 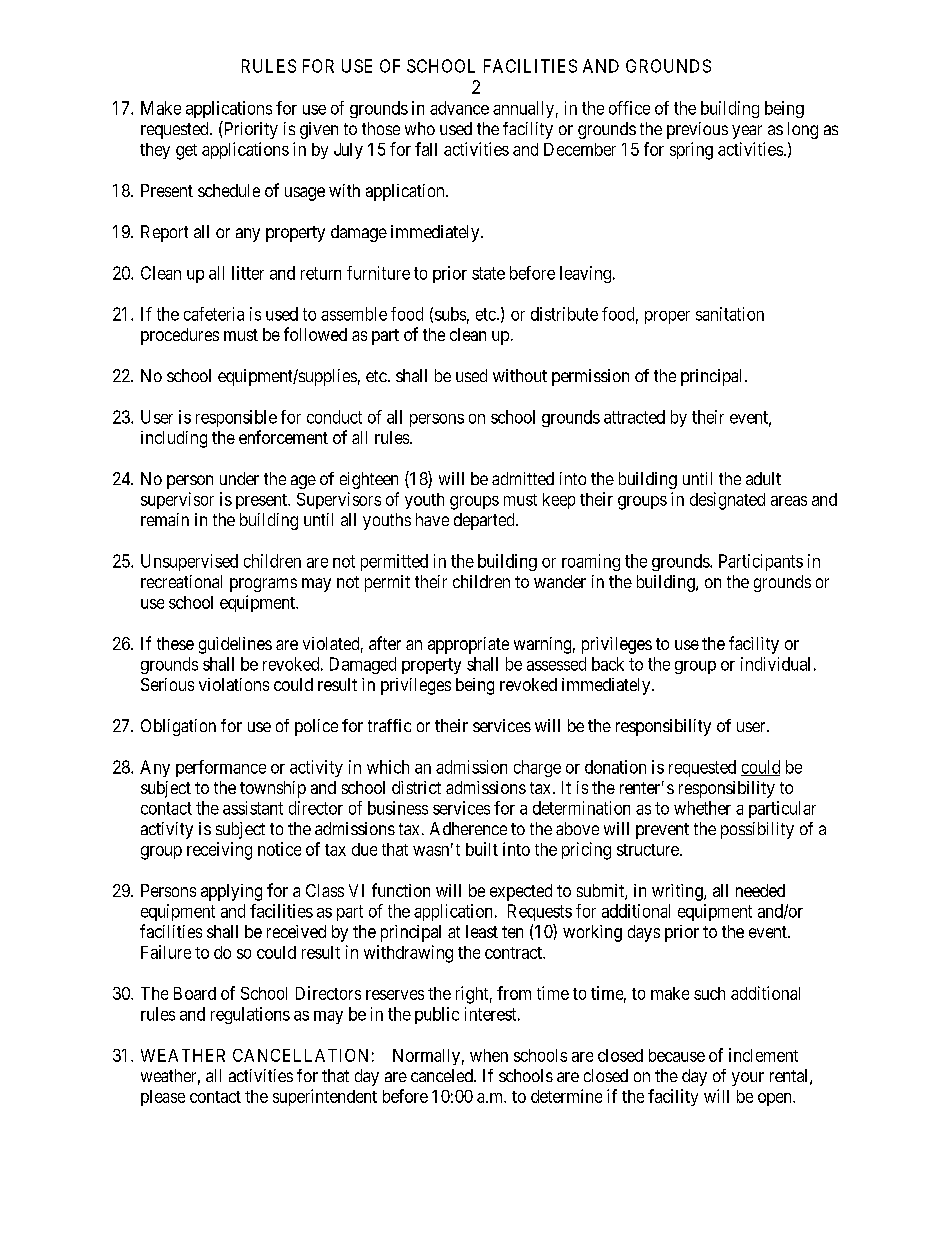 What do you see at coordinates (747, 132) in the screenshot?
I see `year` at bounding box center [747, 132].
